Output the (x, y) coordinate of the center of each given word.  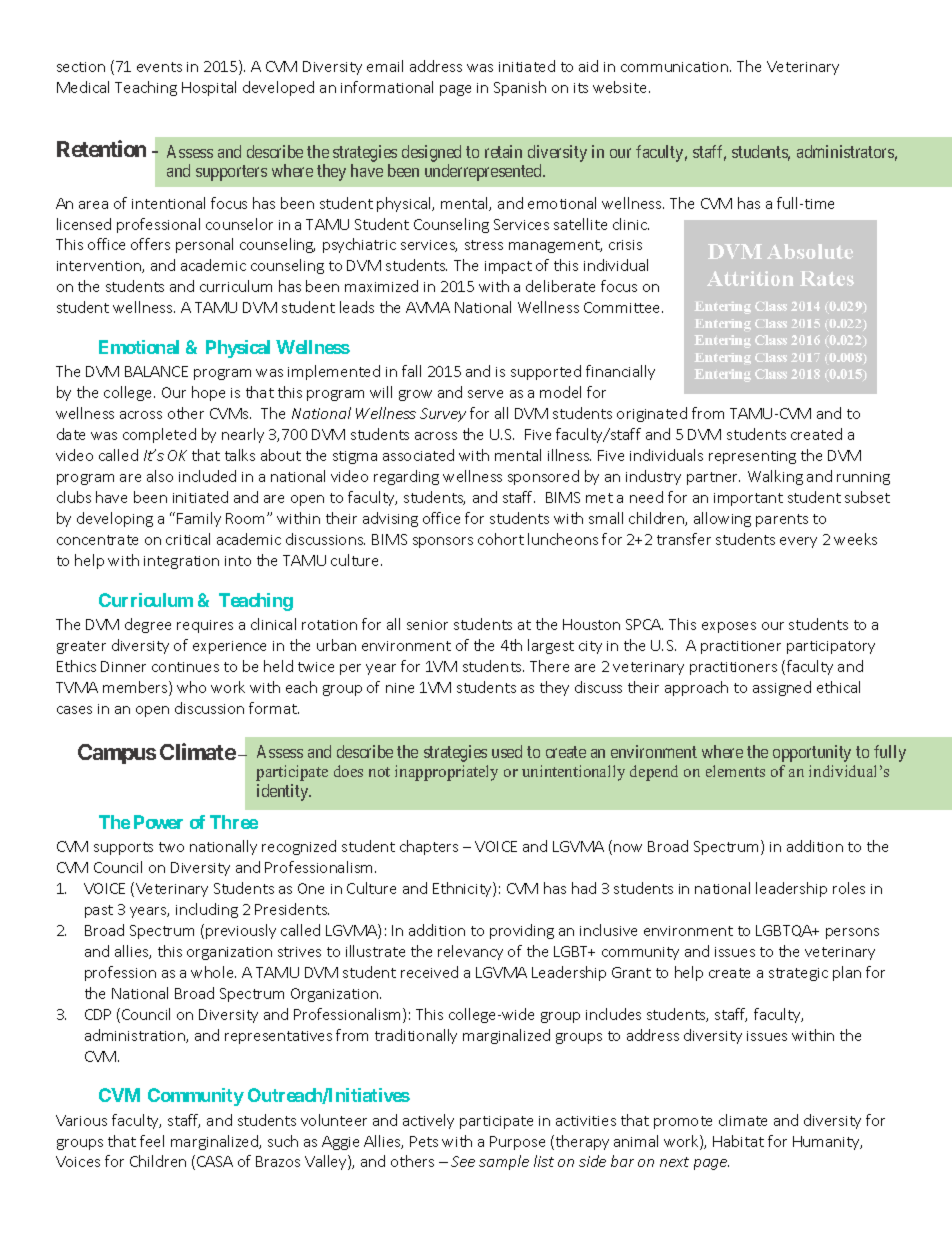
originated (652, 414)
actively (428, 1121)
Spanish (520, 88)
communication (674, 67)
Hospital (209, 88)
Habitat (738, 1141)
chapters (429, 847)
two (171, 847)
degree (148, 625)
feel (152, 1141)
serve (485, 394)
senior (427, 625)
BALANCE (156, 371)
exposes (729, 627)
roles (849, 888)
